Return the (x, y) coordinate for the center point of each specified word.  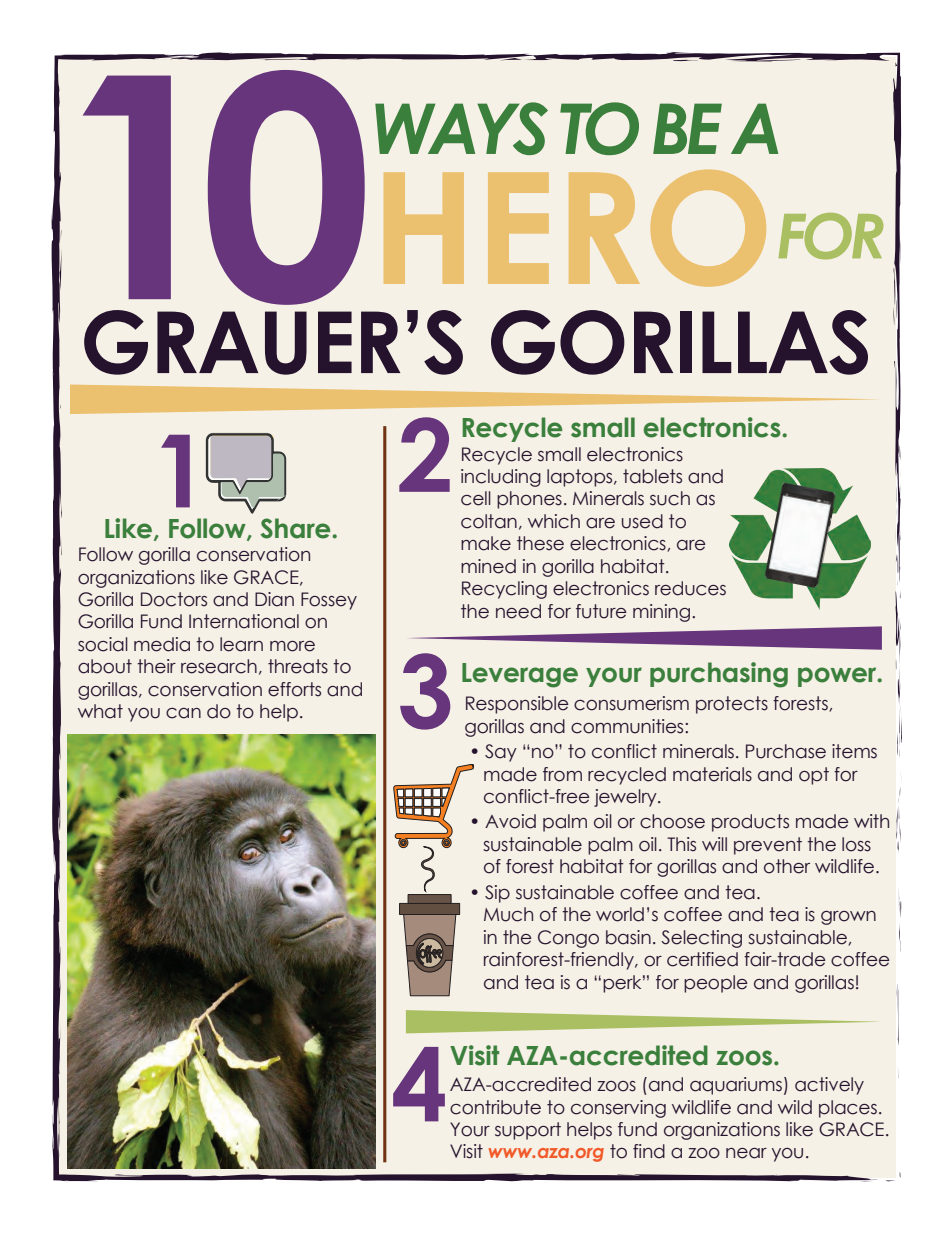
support (528, 1131)
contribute (495, 1107)
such (670, 498)
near (746, 1153)
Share (296, 528)
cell (476, 498)
